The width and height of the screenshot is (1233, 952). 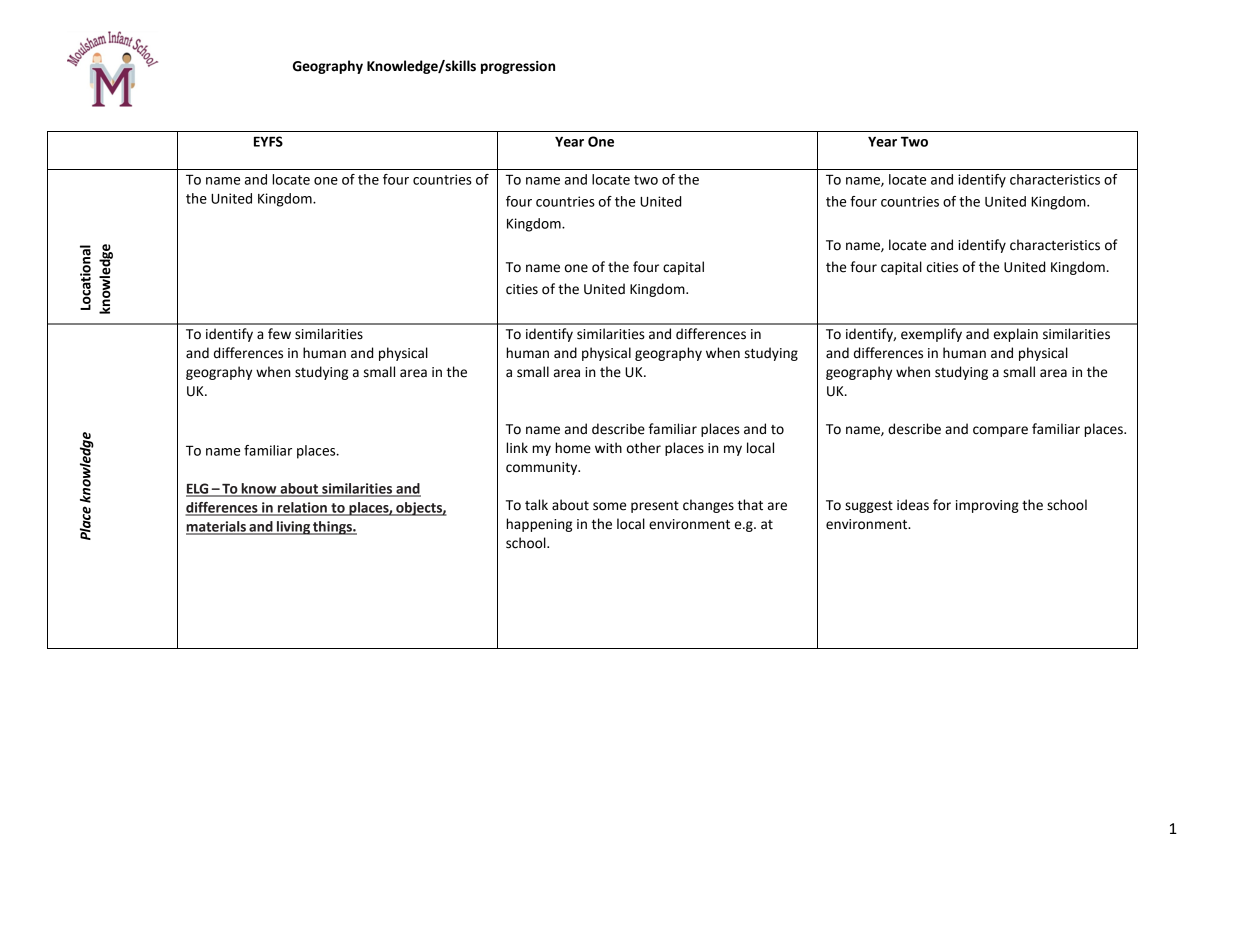 What do you see at coordinates (279, 334) in the screenshot?
I see `few` at bounding box center [279, 334].
